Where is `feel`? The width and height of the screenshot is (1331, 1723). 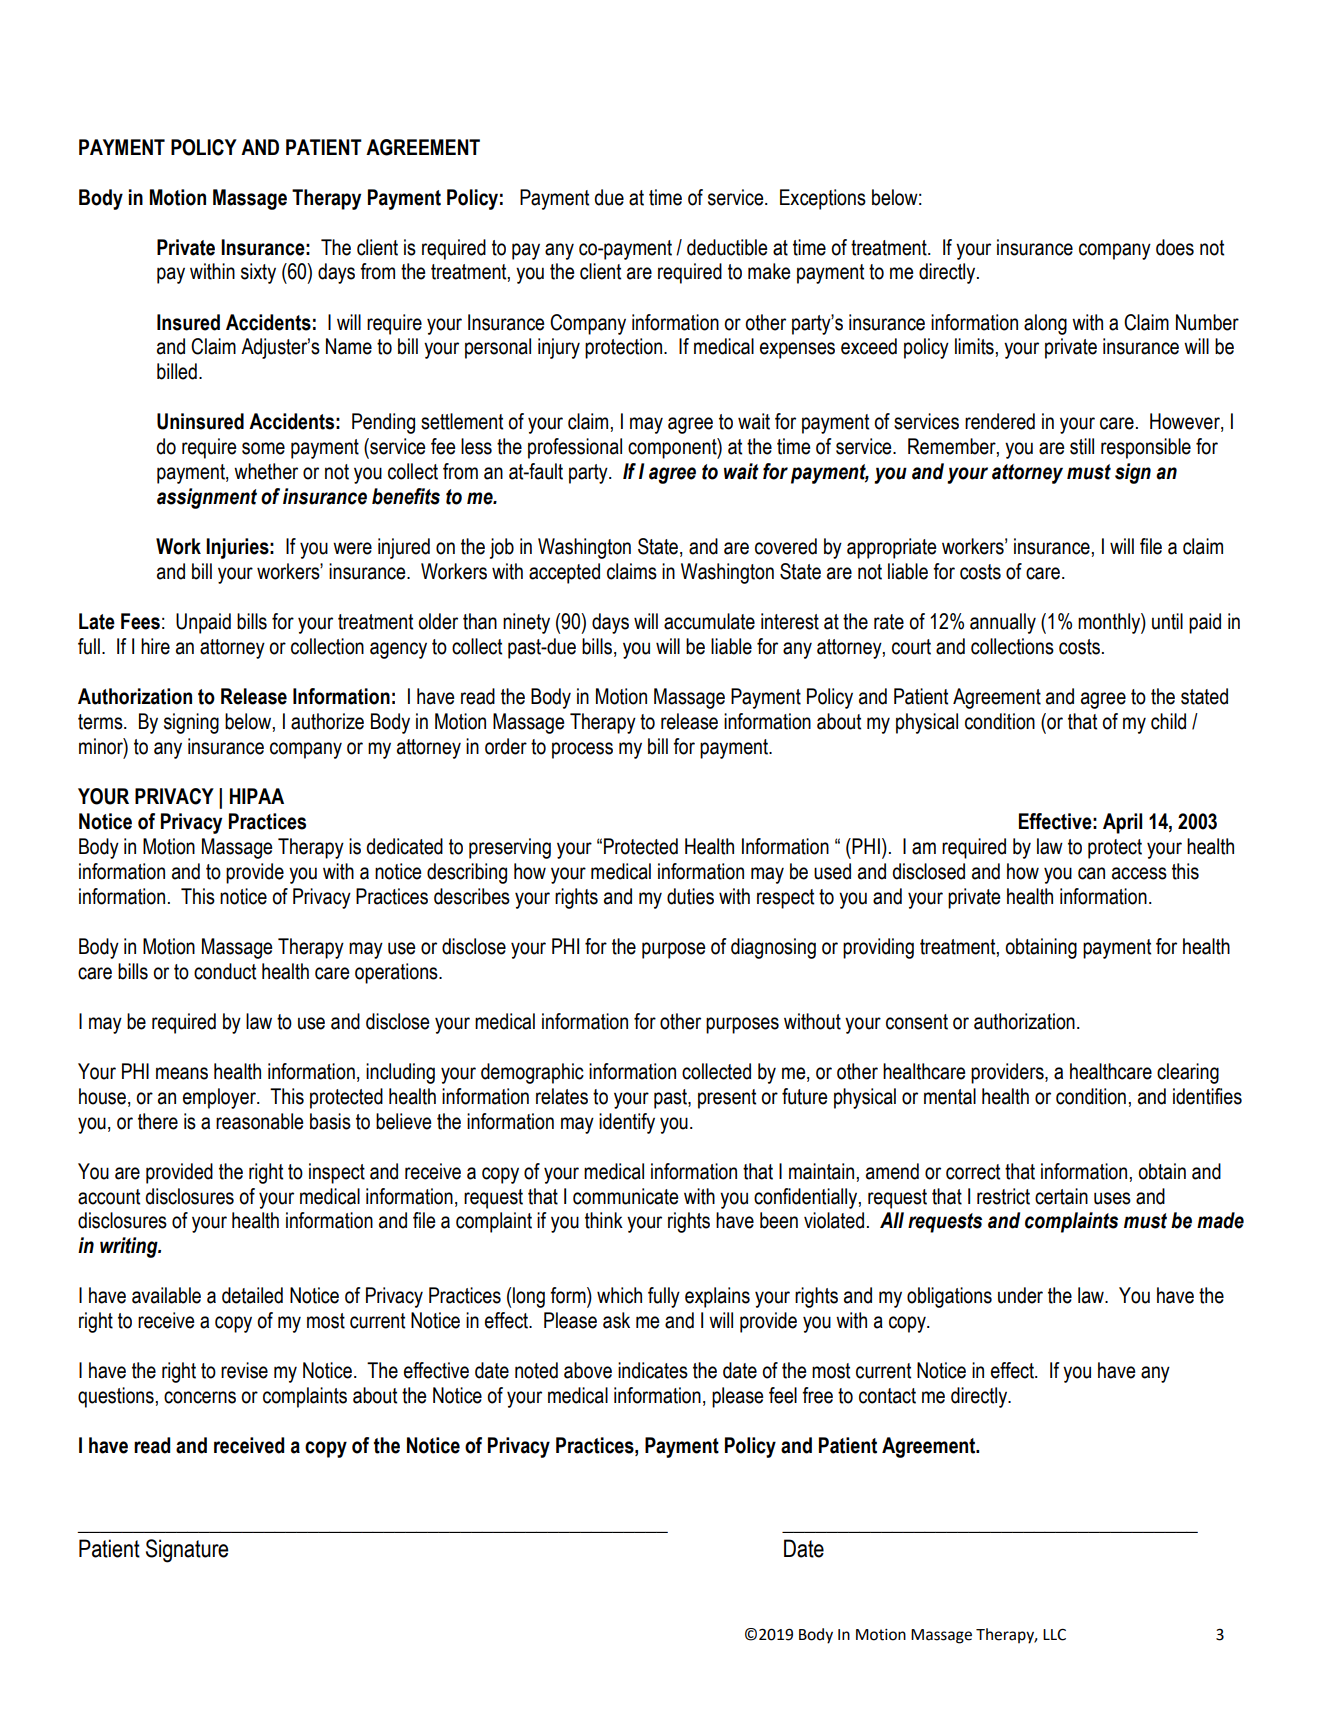
feel is located at coordinates (783, 1395).
